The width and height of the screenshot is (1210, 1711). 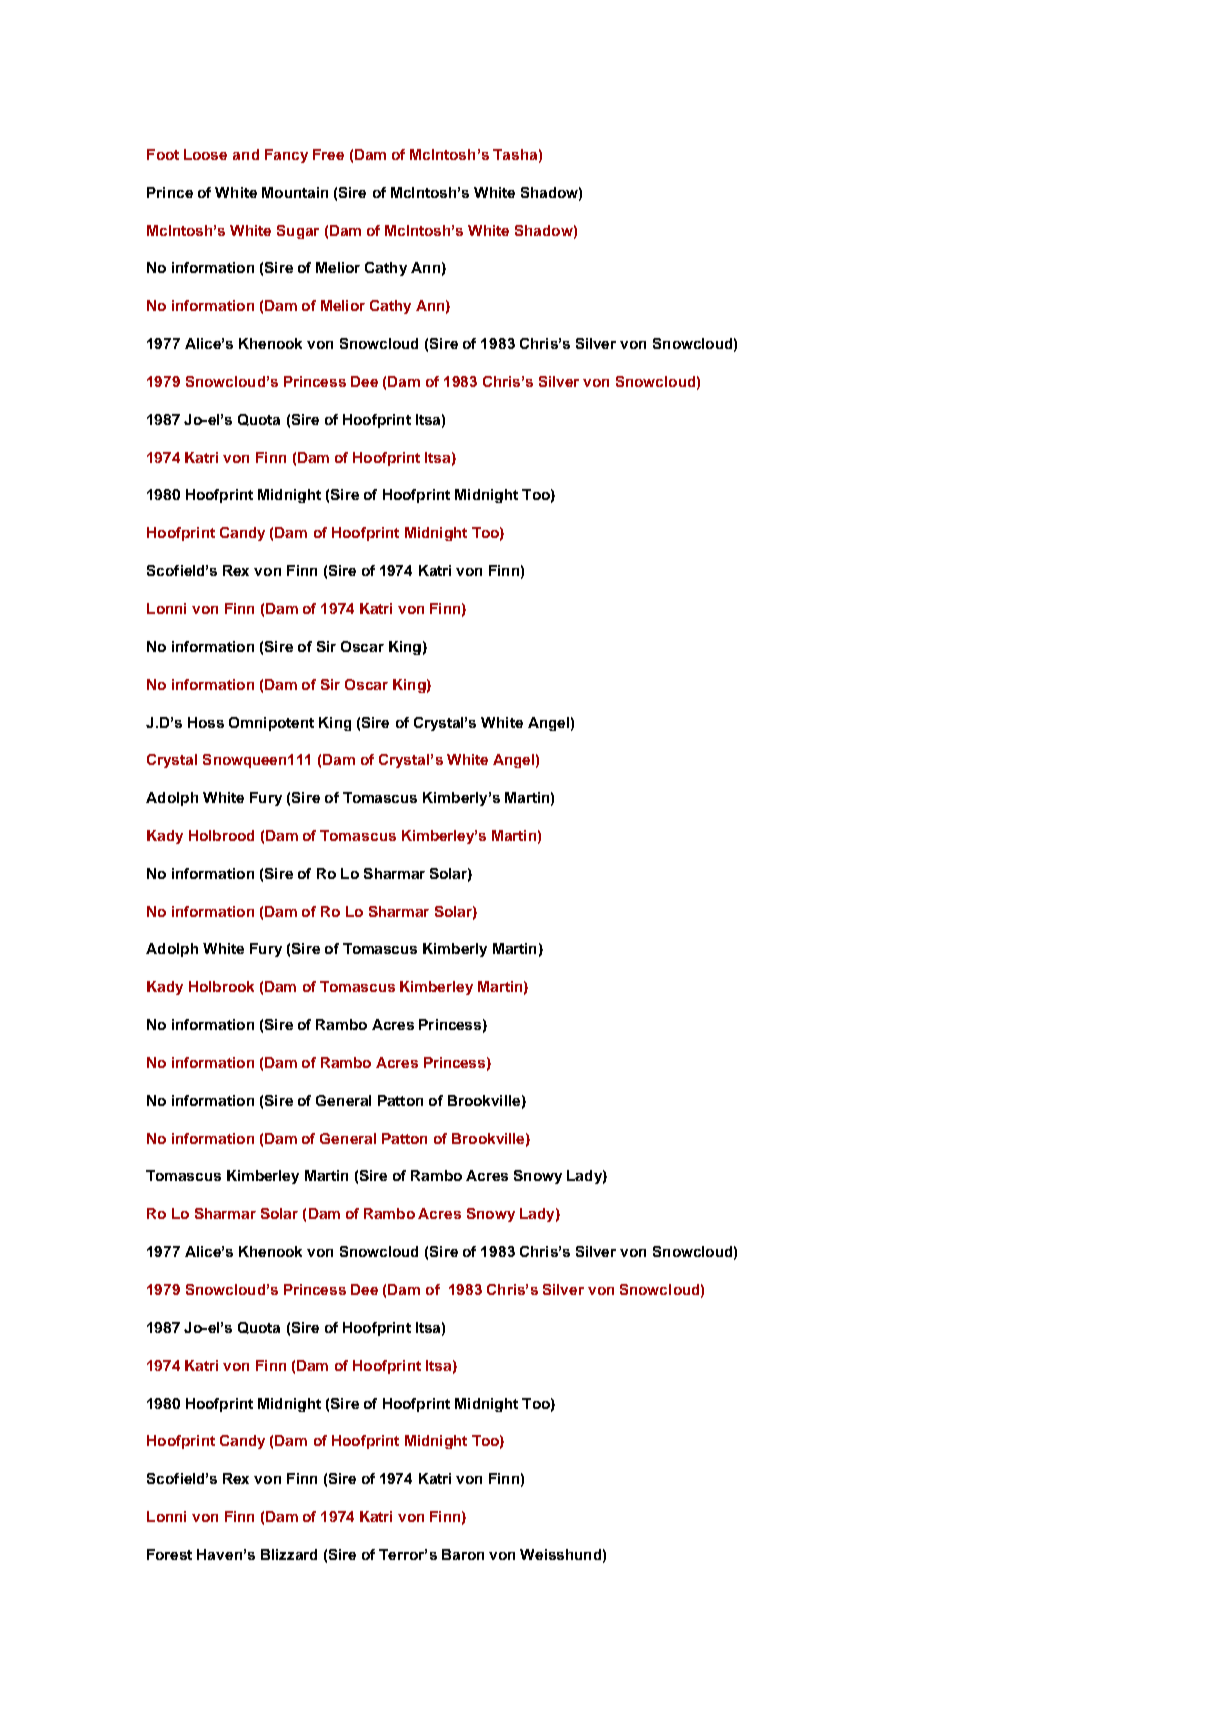 What do you see at coordinates (463, 1554) in the screenshot?
I see `Baron` at bounding box center [463, 1554].
